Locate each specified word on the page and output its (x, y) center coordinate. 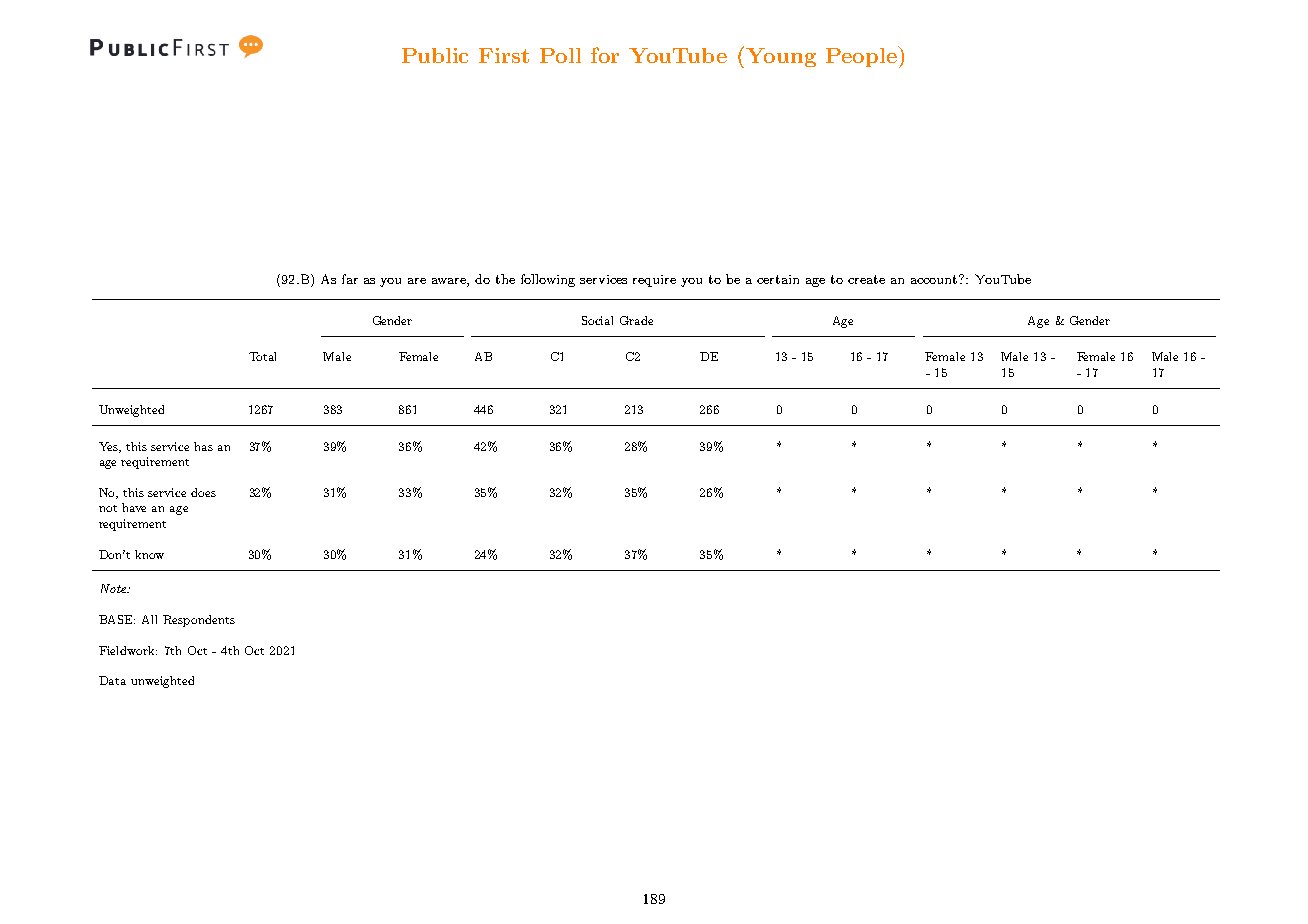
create (866, 279)
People (862, 56)
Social (597, 320)
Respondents (199, 621)
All (149, 619)
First (504, 55)
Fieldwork (128, 650)
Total (262, 356)
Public (435, 55)
